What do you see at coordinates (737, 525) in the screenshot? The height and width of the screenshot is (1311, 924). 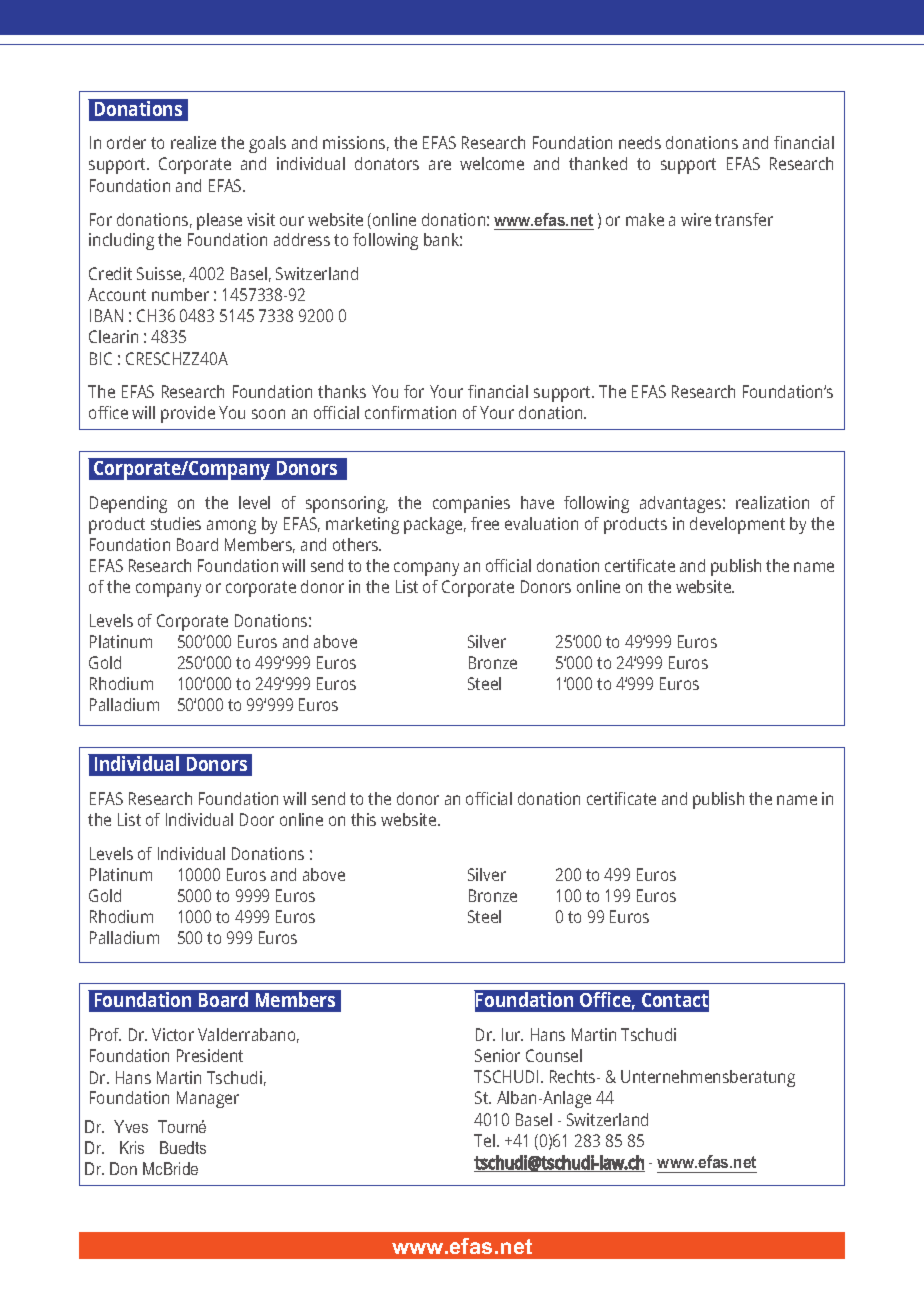 I see `development` at bounding box center [737, 525].
